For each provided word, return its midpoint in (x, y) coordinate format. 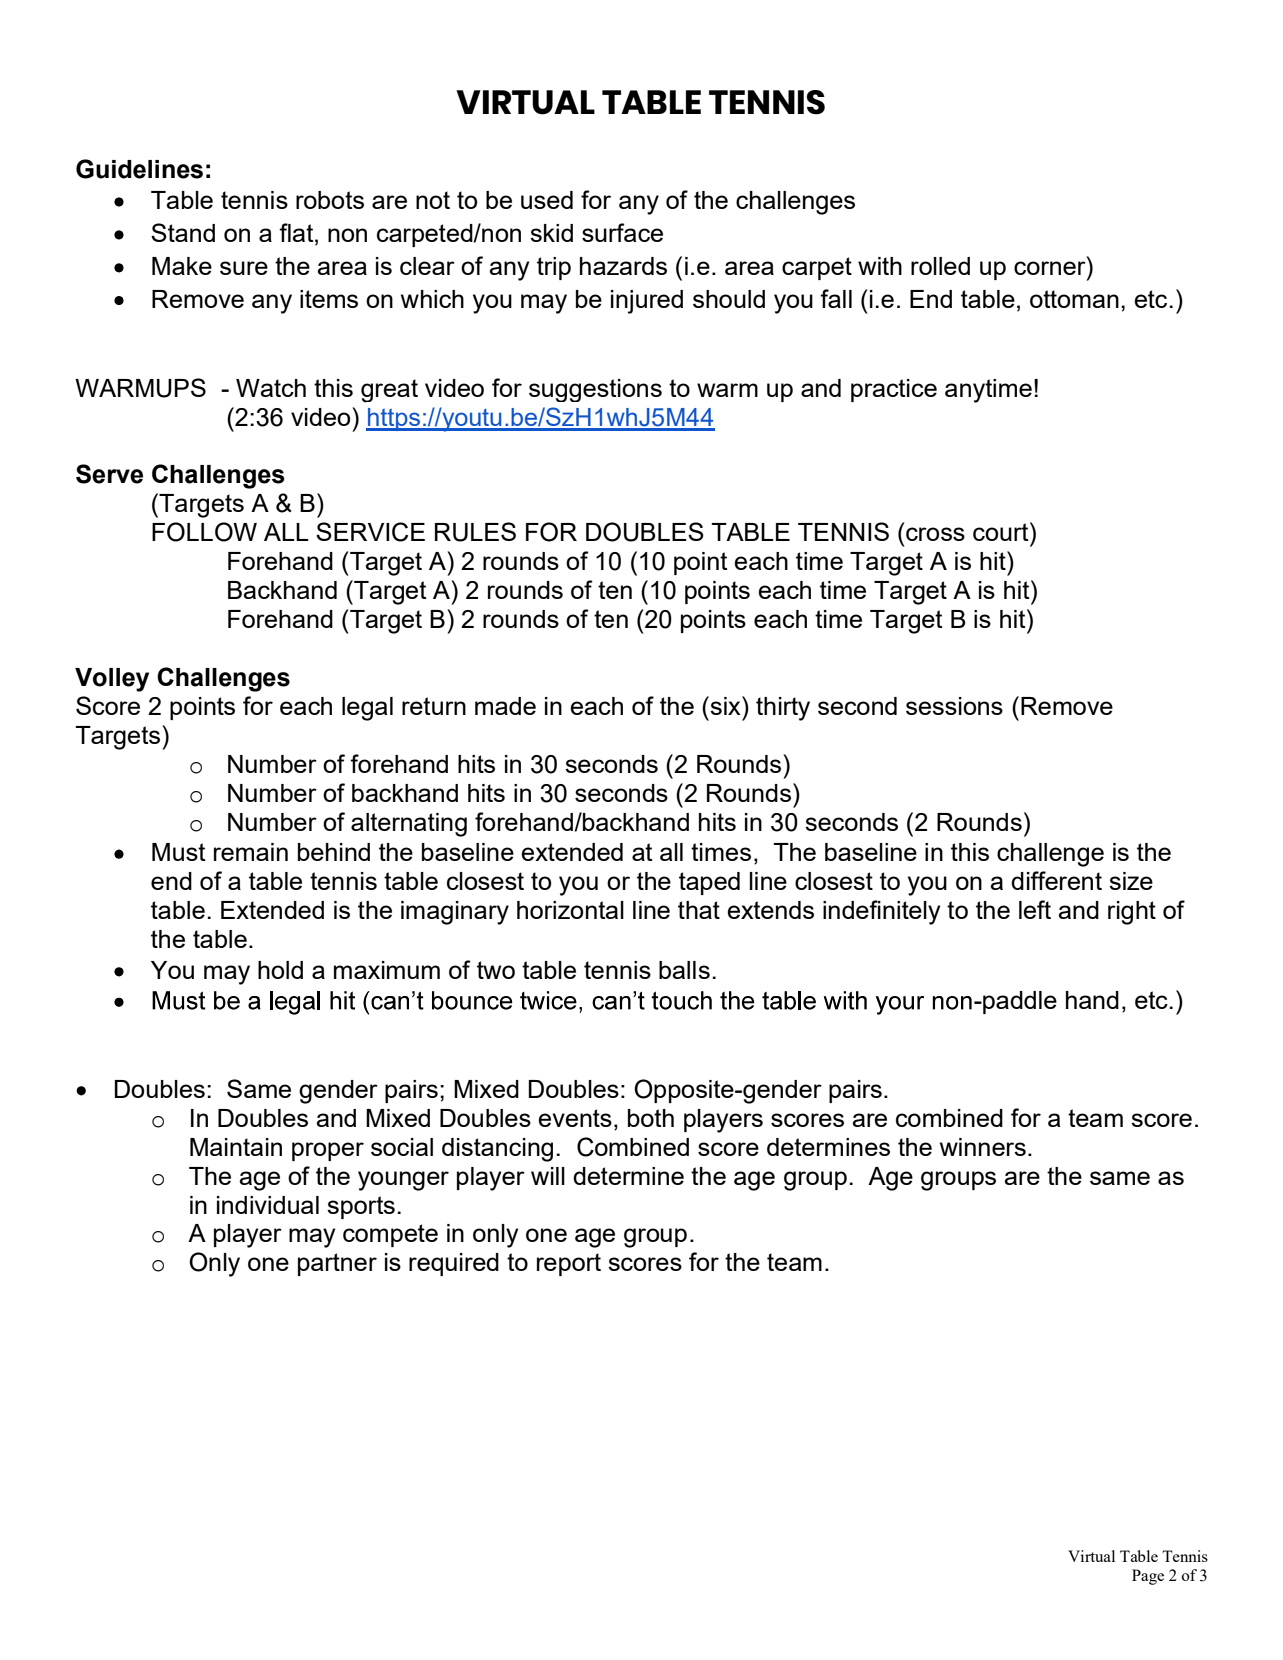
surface (622, 232)
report (569, 1264)
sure (244, 268)
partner (337, 1264)
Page (1148, 1577)
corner (1050, 268)
